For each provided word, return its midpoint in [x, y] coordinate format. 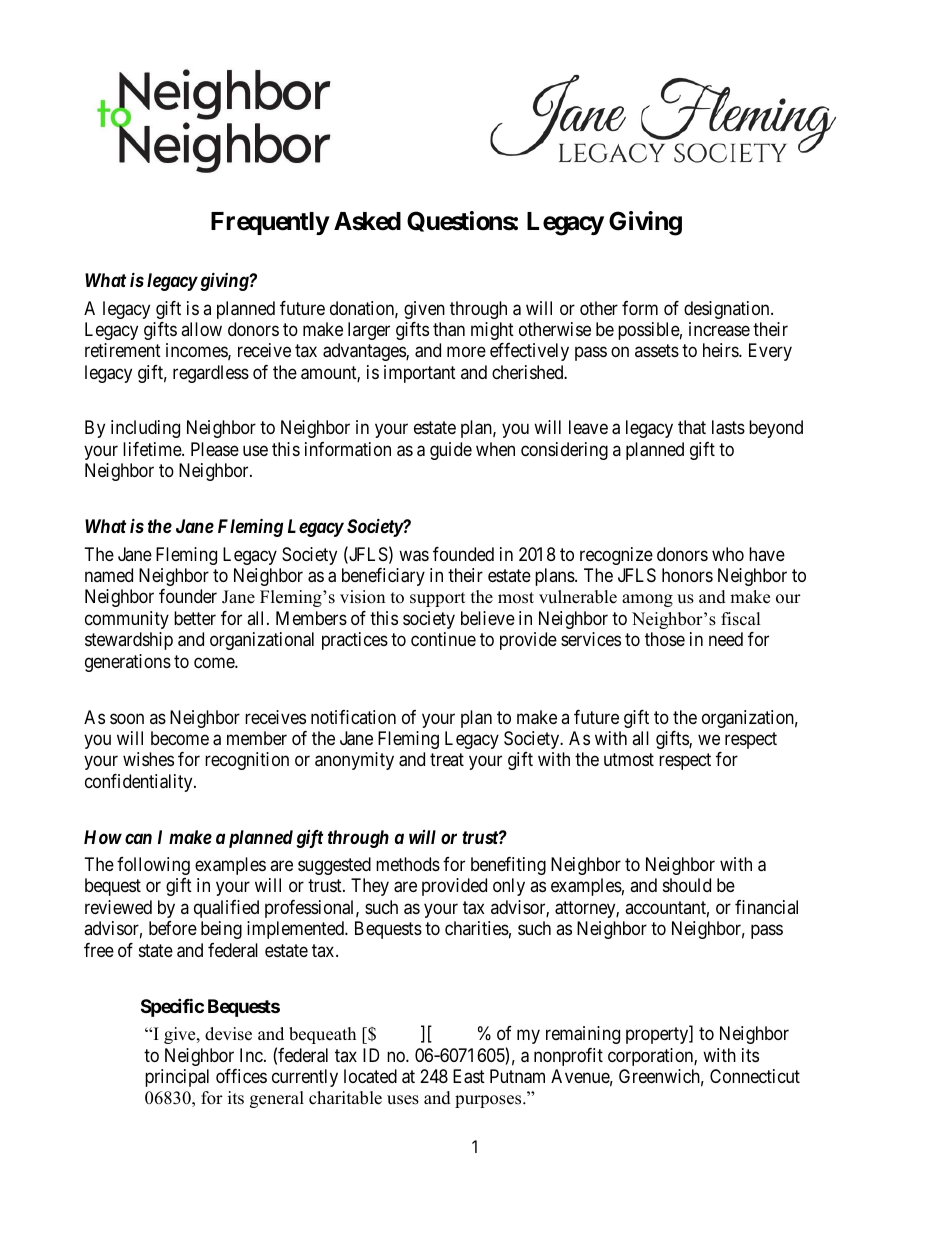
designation [728, 310]
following [153, 866]
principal [177, 1078]
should [687, 885]
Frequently [270, 223]
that [692, 427]
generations [128, 663]
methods [408, 864]
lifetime [153, 449]
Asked [367, 221]
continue [443, 639]
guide [451, 451]
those [665, 639]
